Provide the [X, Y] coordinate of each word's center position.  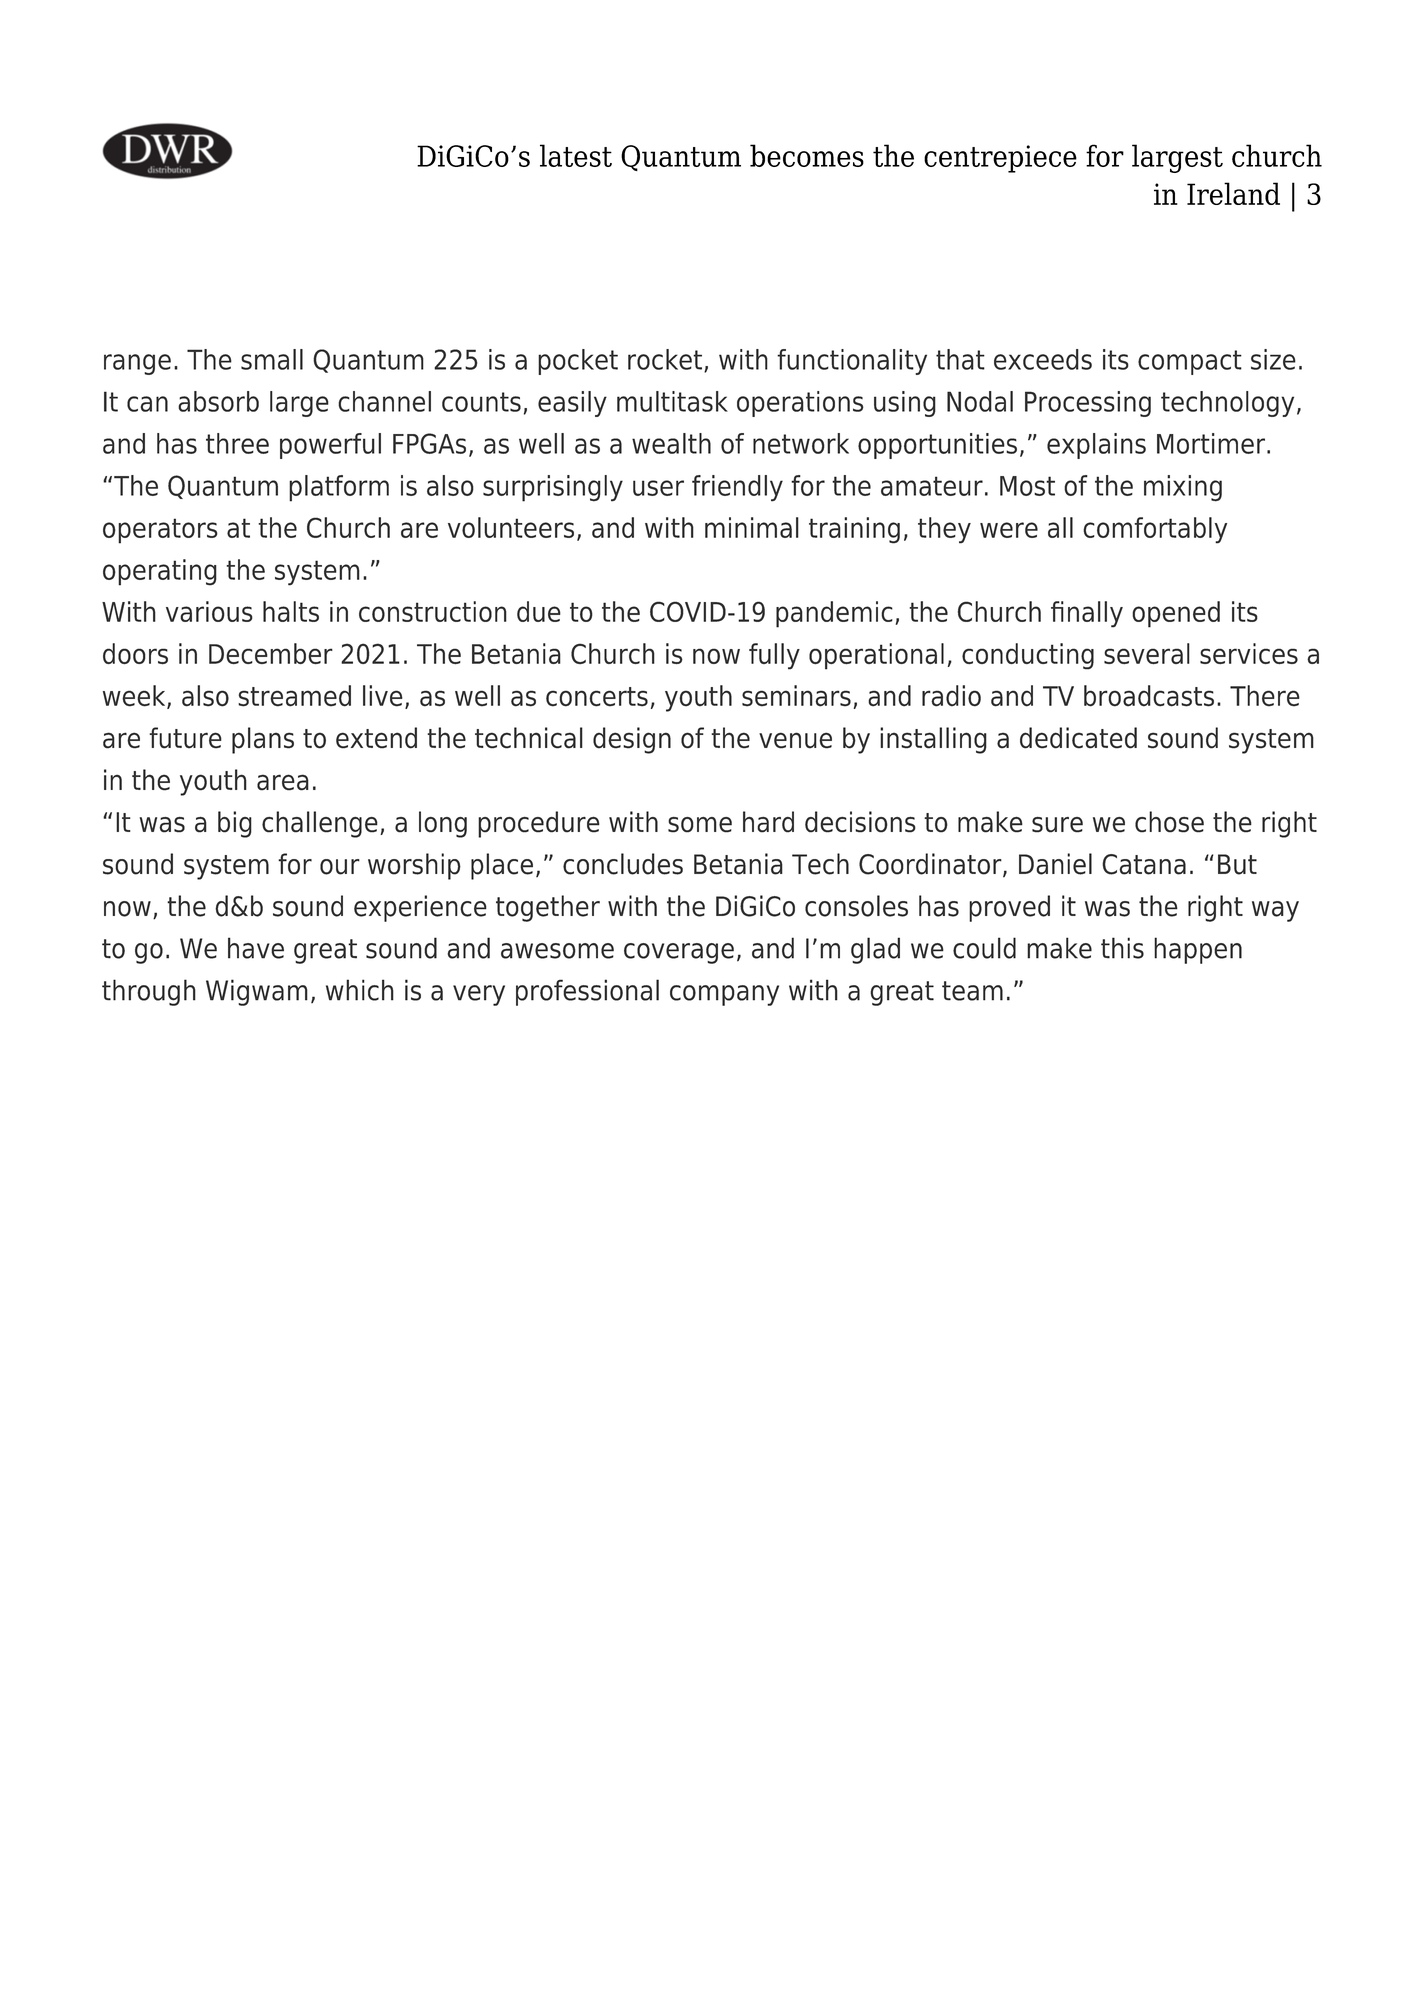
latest [576, 155]
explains [1096, 446]
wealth [671, 443]
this [1122, 948]
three [237, 443]
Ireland [1233, 193]
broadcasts [1149, 696]
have [256, 948]
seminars [796, 696]
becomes [807, 155]
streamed [294, 696]
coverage [679, 953]
